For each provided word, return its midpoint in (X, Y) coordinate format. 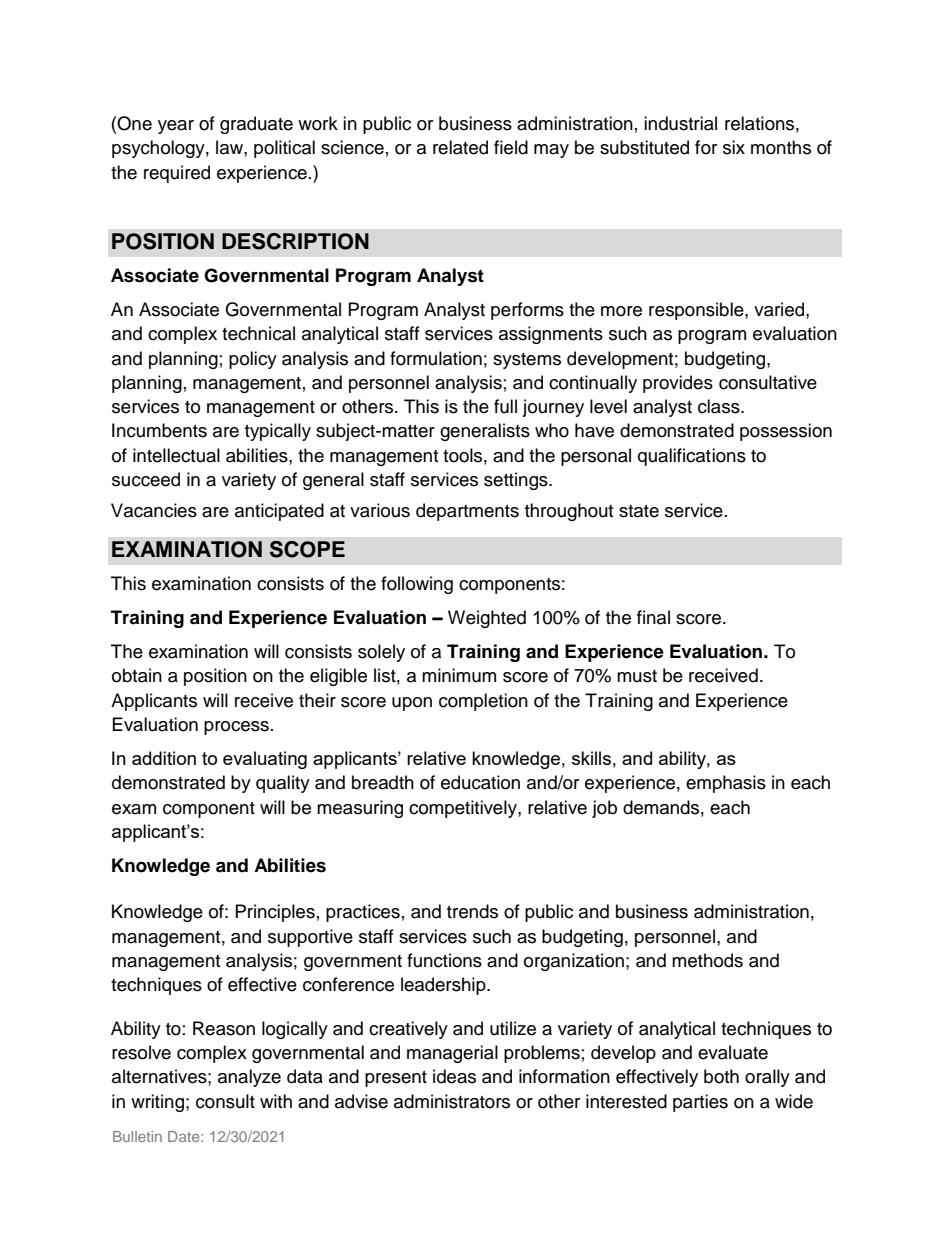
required (177, 174)
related (460, 147)
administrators (452, 1101)
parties (700, 1103)
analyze (249, 1078)
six (734, 147)
